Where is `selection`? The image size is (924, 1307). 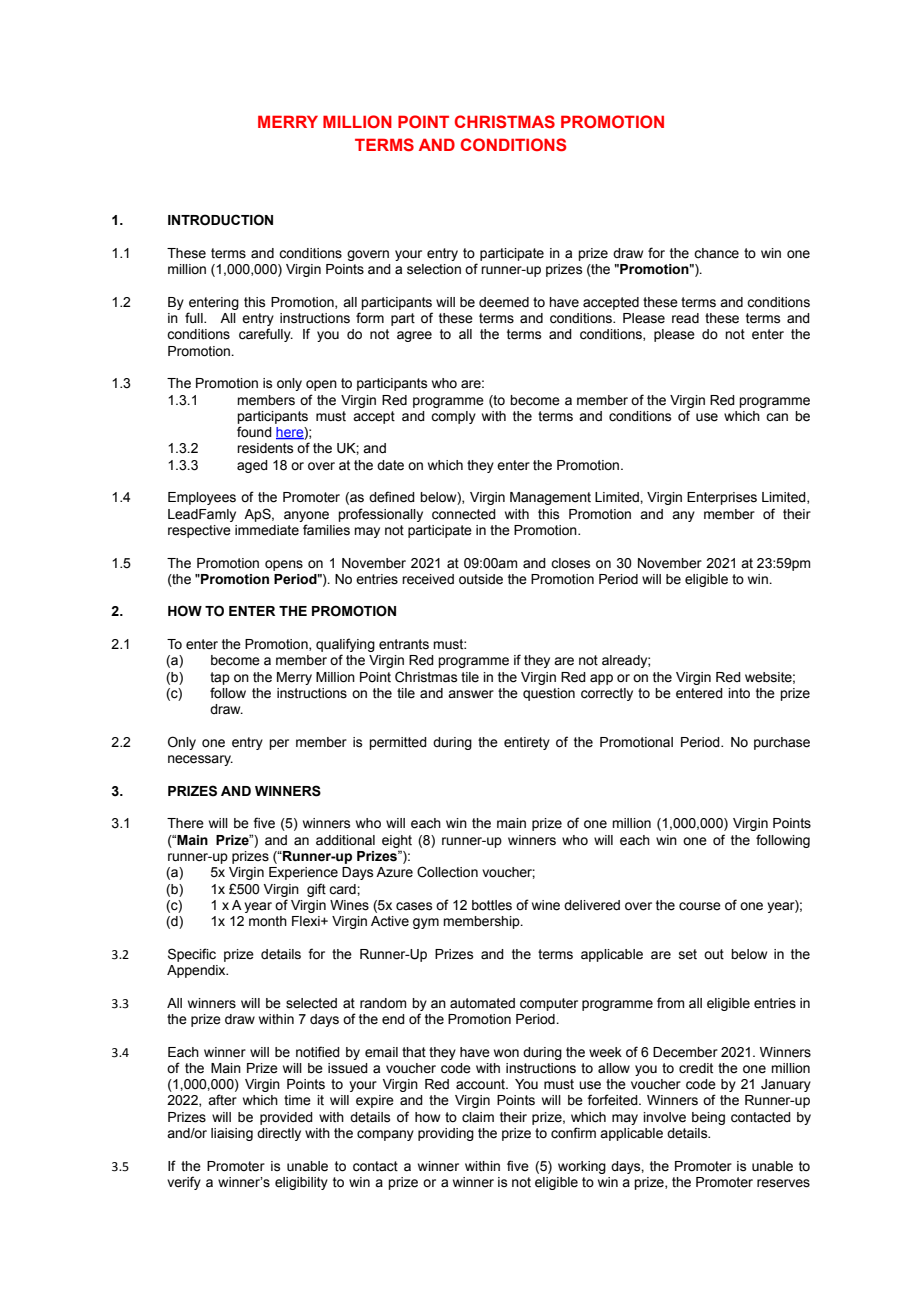 selection is located at coordinates (434, 269).
